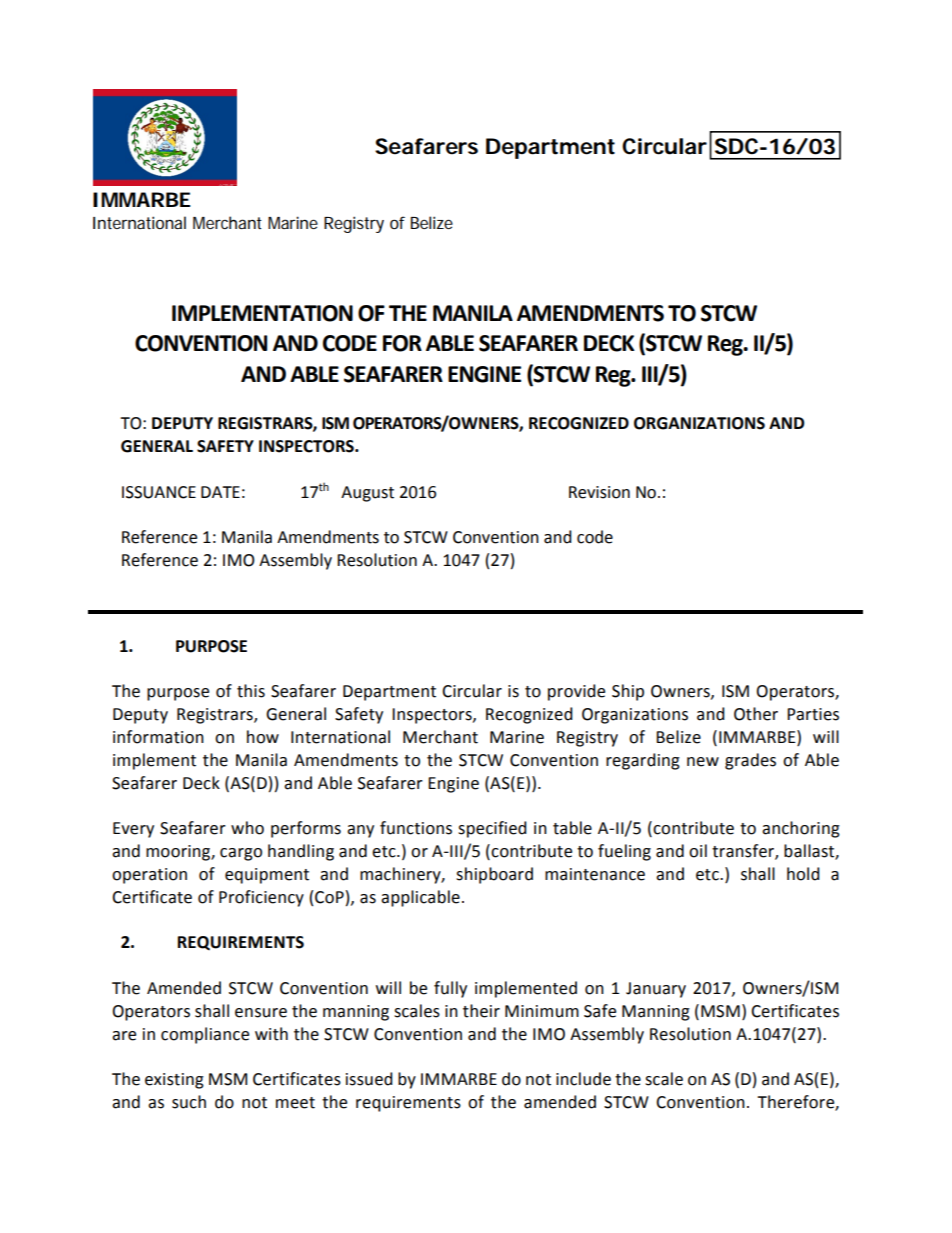  Describe the element at coordinates (583, 1079) in the document. I see `include` at that location.
